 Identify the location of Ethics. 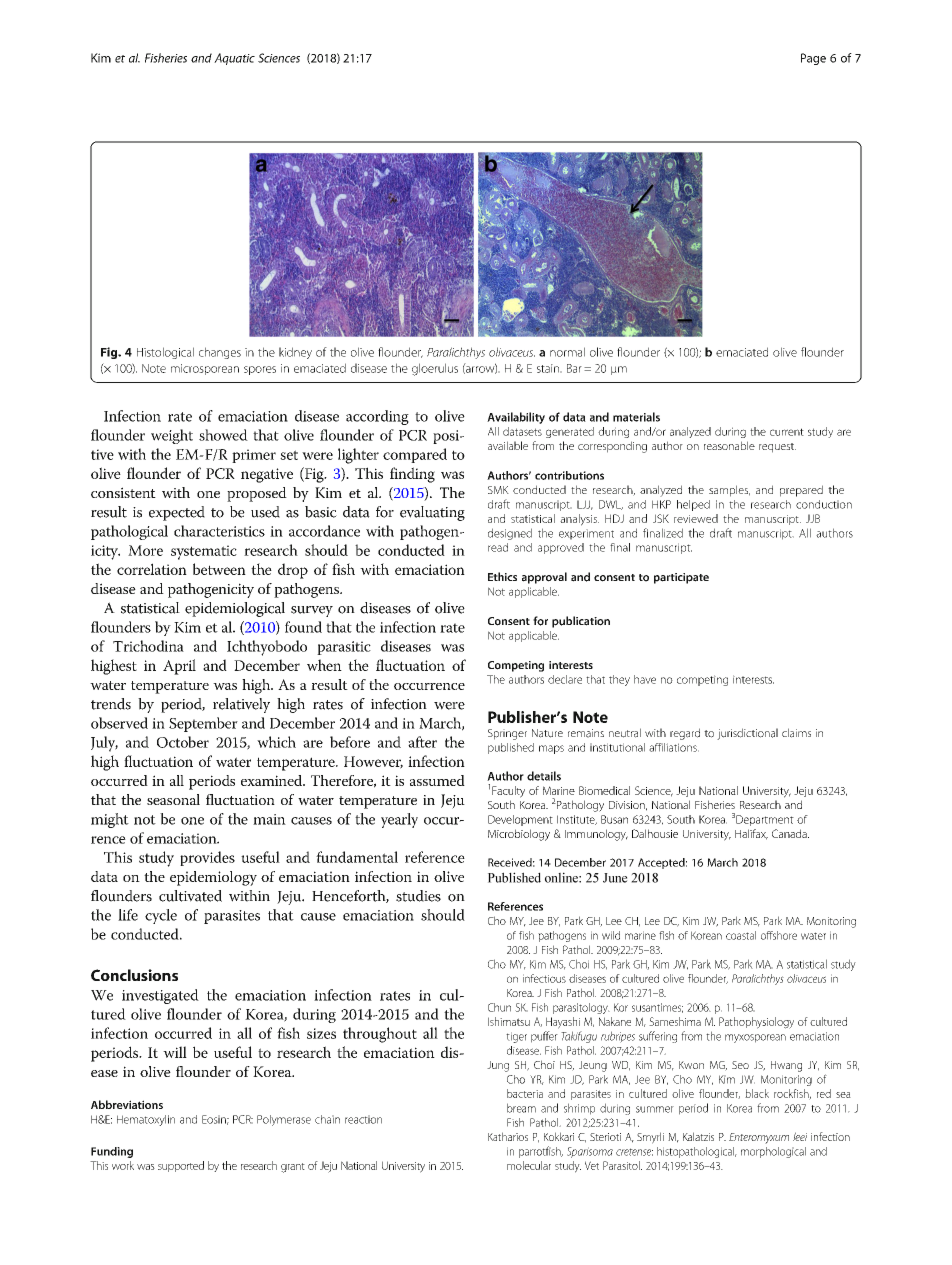
(502, 576).
